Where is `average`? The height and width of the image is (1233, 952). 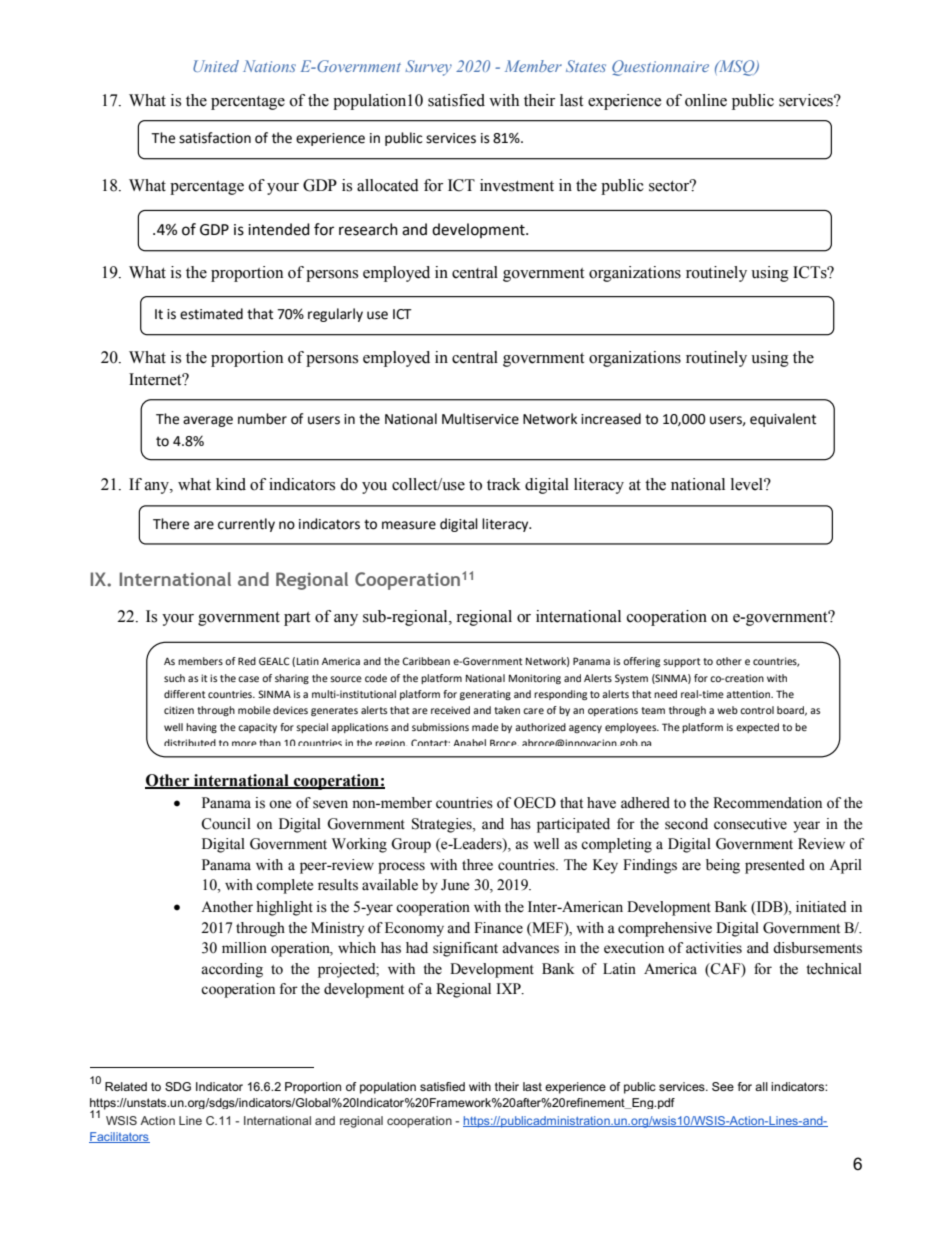
average is located at coordinates (208, 421).
